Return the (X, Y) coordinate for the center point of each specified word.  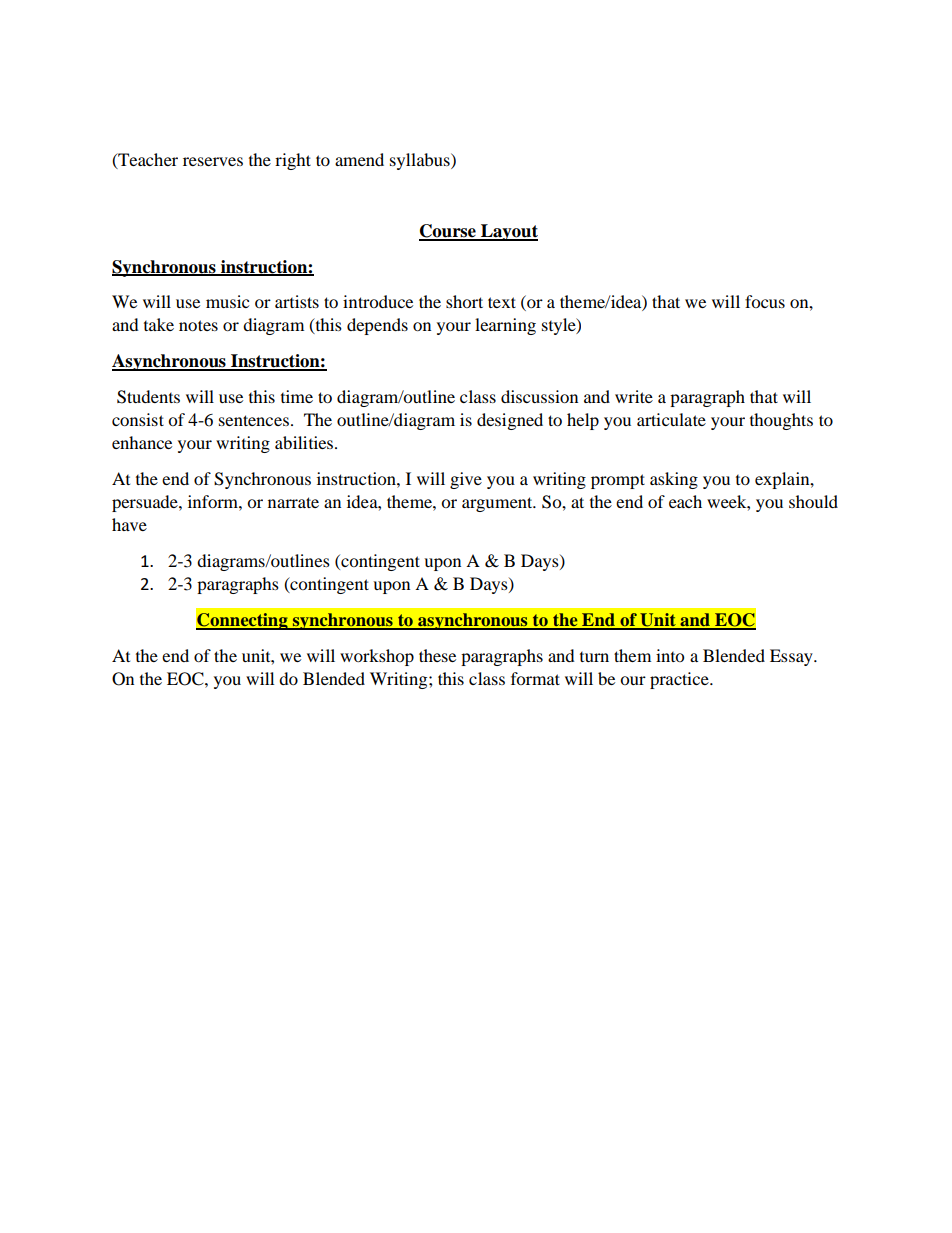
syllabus (421, 161)
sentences (254, 420)
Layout (508, 232)
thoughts (781, 421)
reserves (213, 161)
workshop (377, 657)
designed (510, 421)
